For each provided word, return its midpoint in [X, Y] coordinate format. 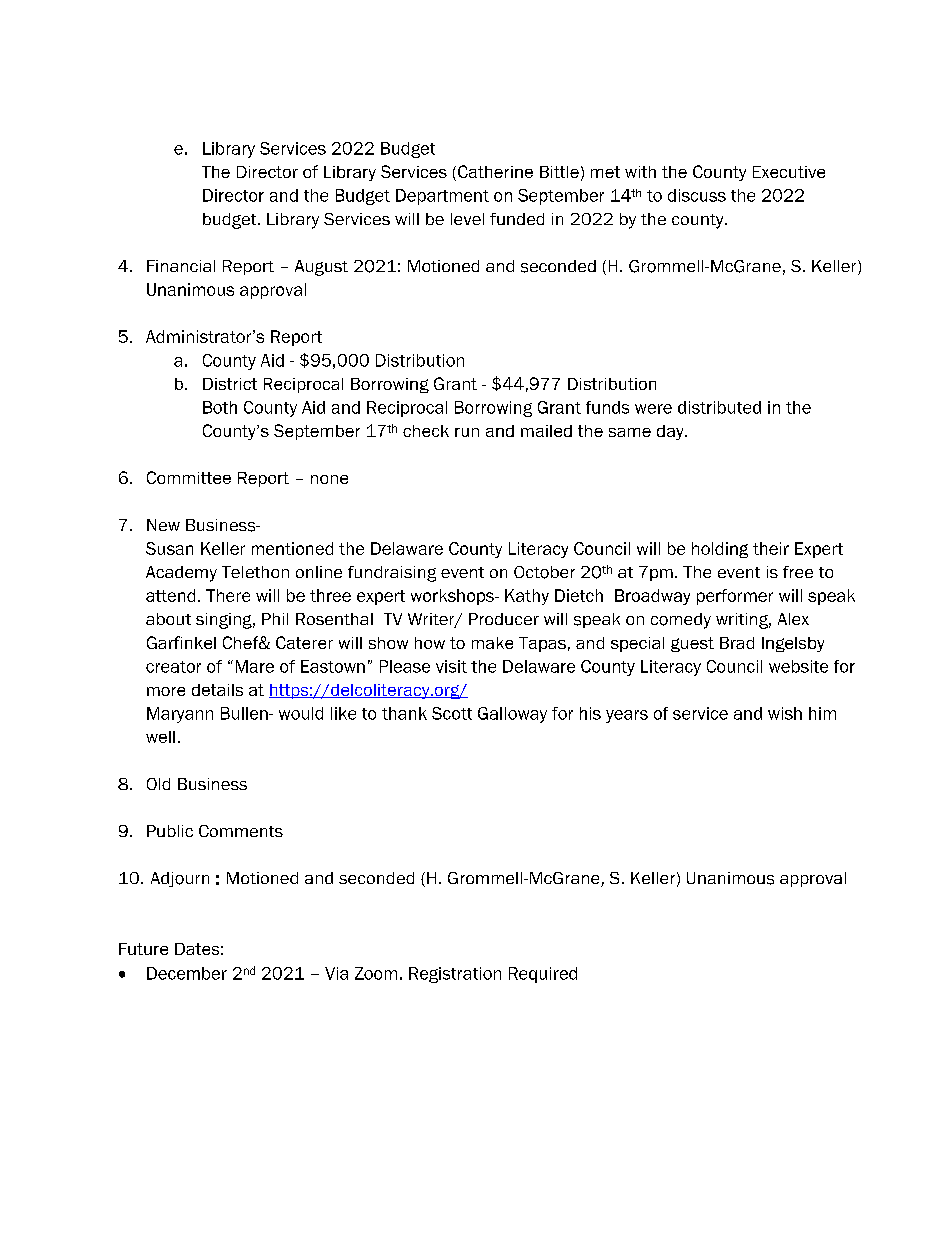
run [467, 432]
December [187, 973]
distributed [719, 407]
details [217, 690]
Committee [189, 477]
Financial [181, 266]
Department [442, 197]
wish [785, 713]
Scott [452, 713]
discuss [697, 195]
